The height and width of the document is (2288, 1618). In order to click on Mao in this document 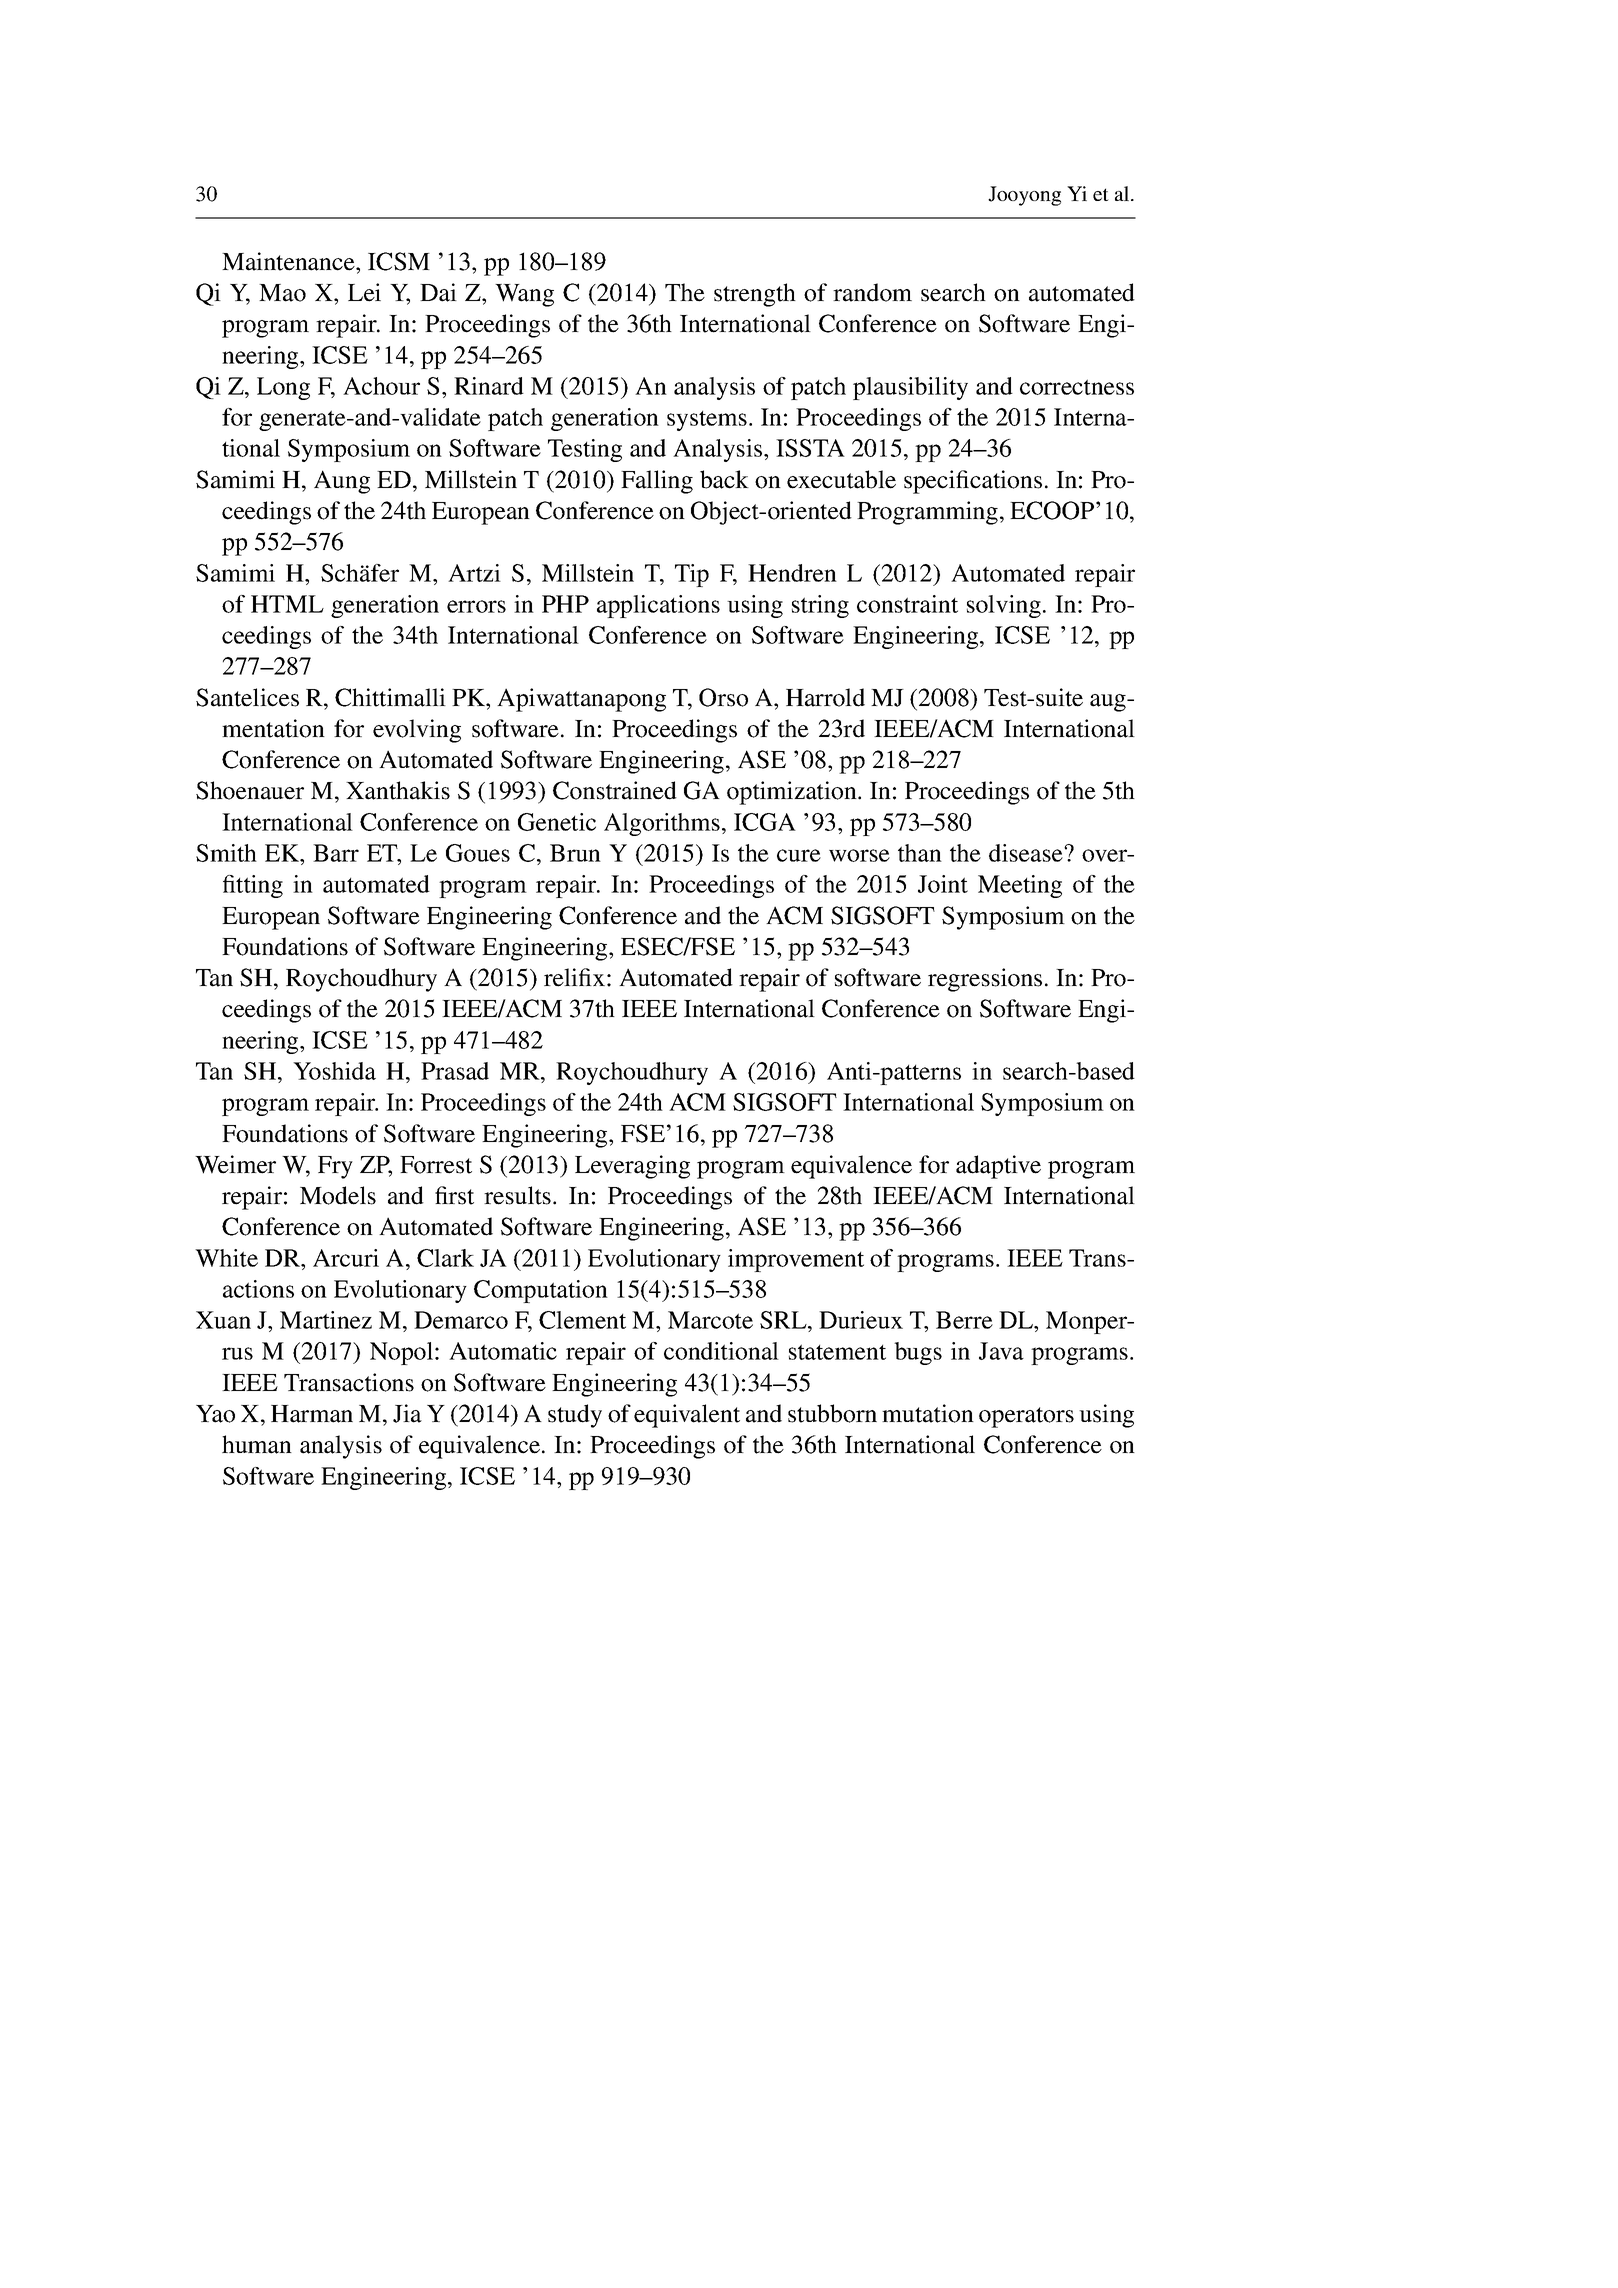, I will do `click(282, 293)`.
